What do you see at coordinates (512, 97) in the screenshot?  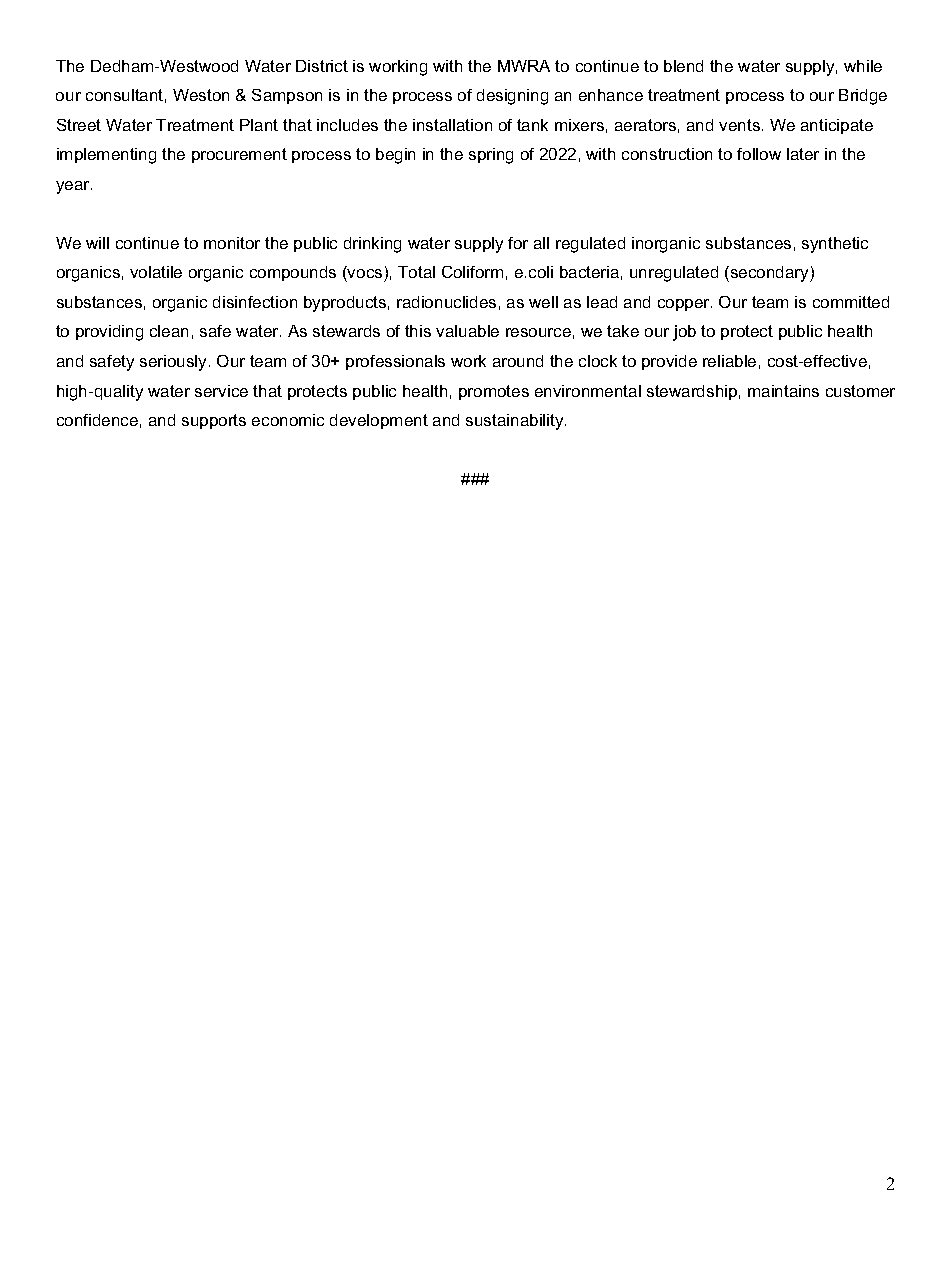 I see `designing` at bounding box center [512, 97].
